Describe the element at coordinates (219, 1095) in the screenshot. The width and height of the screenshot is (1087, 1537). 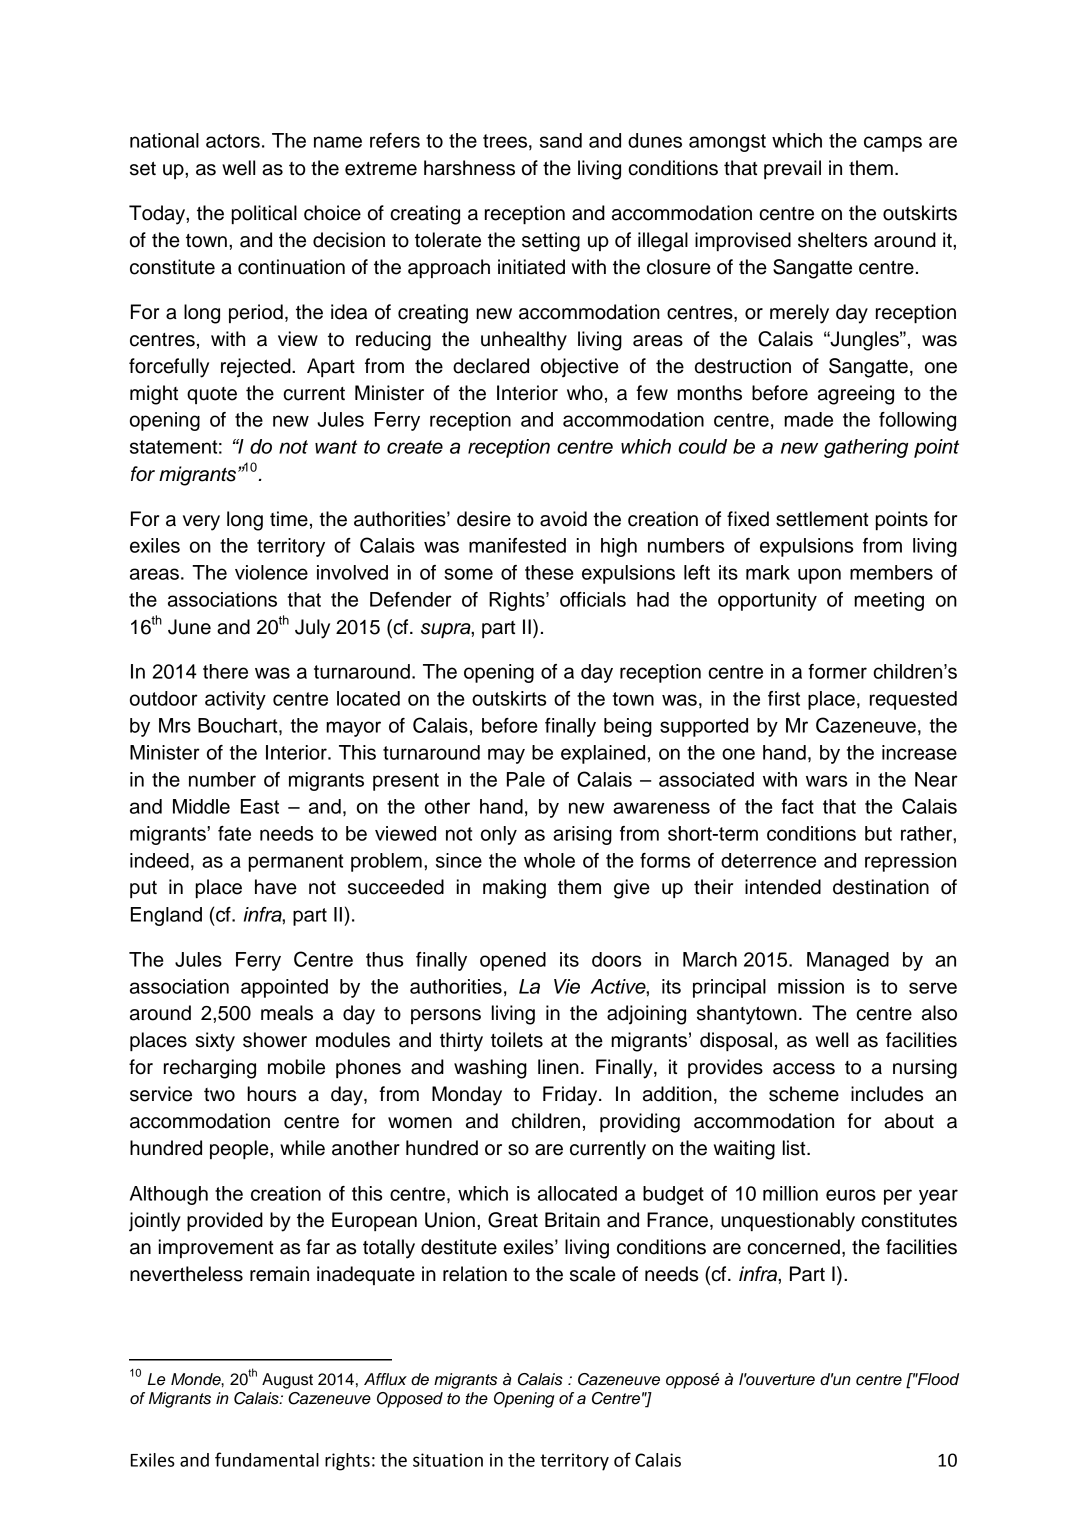
I see `two` at that location.
